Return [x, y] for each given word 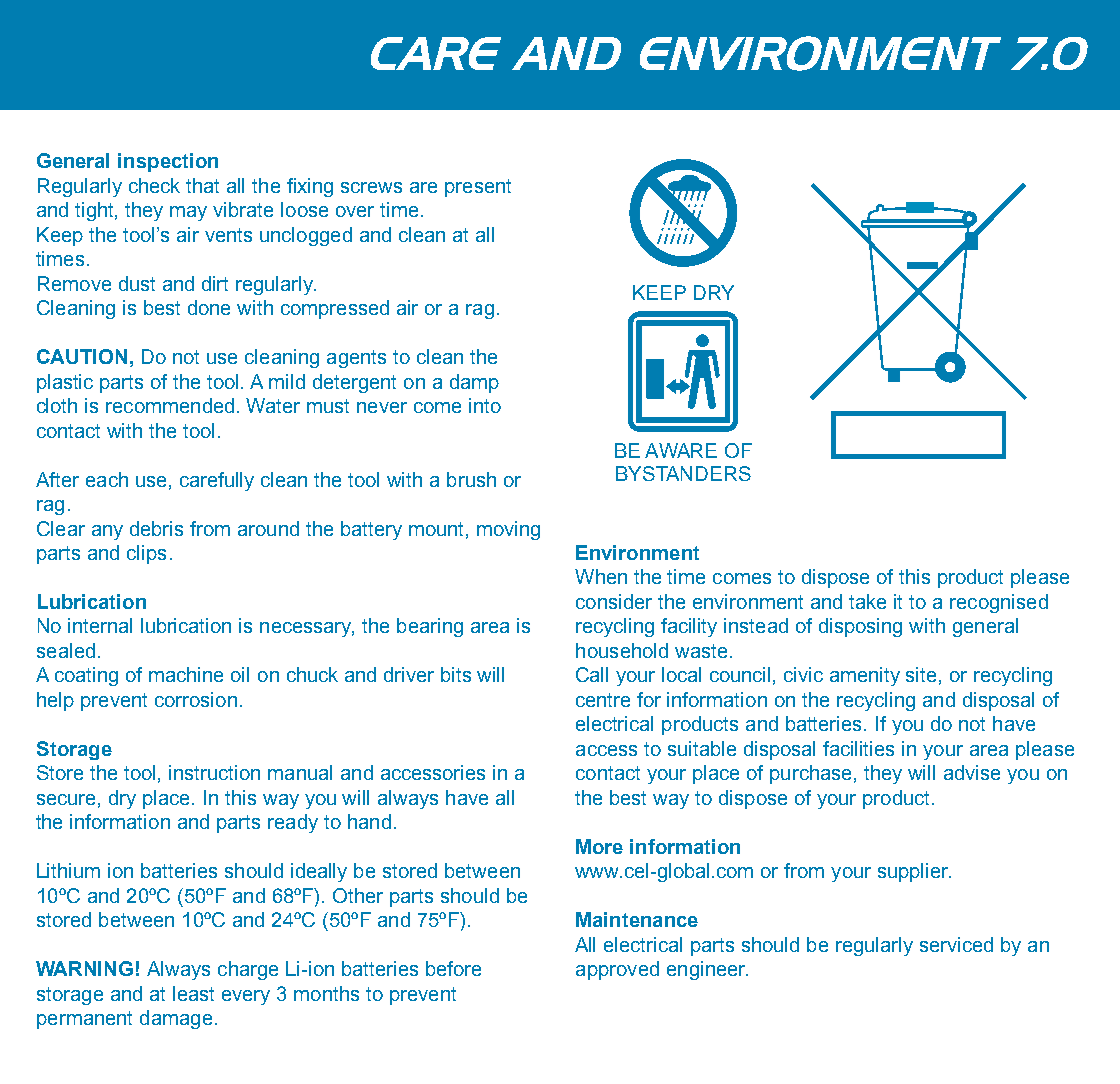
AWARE [681, 450]
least [193, 993]
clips [146, 554]
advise [972, 772]
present [478, 188]
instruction [214, 772]
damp [474, 383]
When [601, 576]
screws [371, 187]
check [154, 185]
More [599, 846]
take [867, 601]
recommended [170, 405]
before [453, 968]
